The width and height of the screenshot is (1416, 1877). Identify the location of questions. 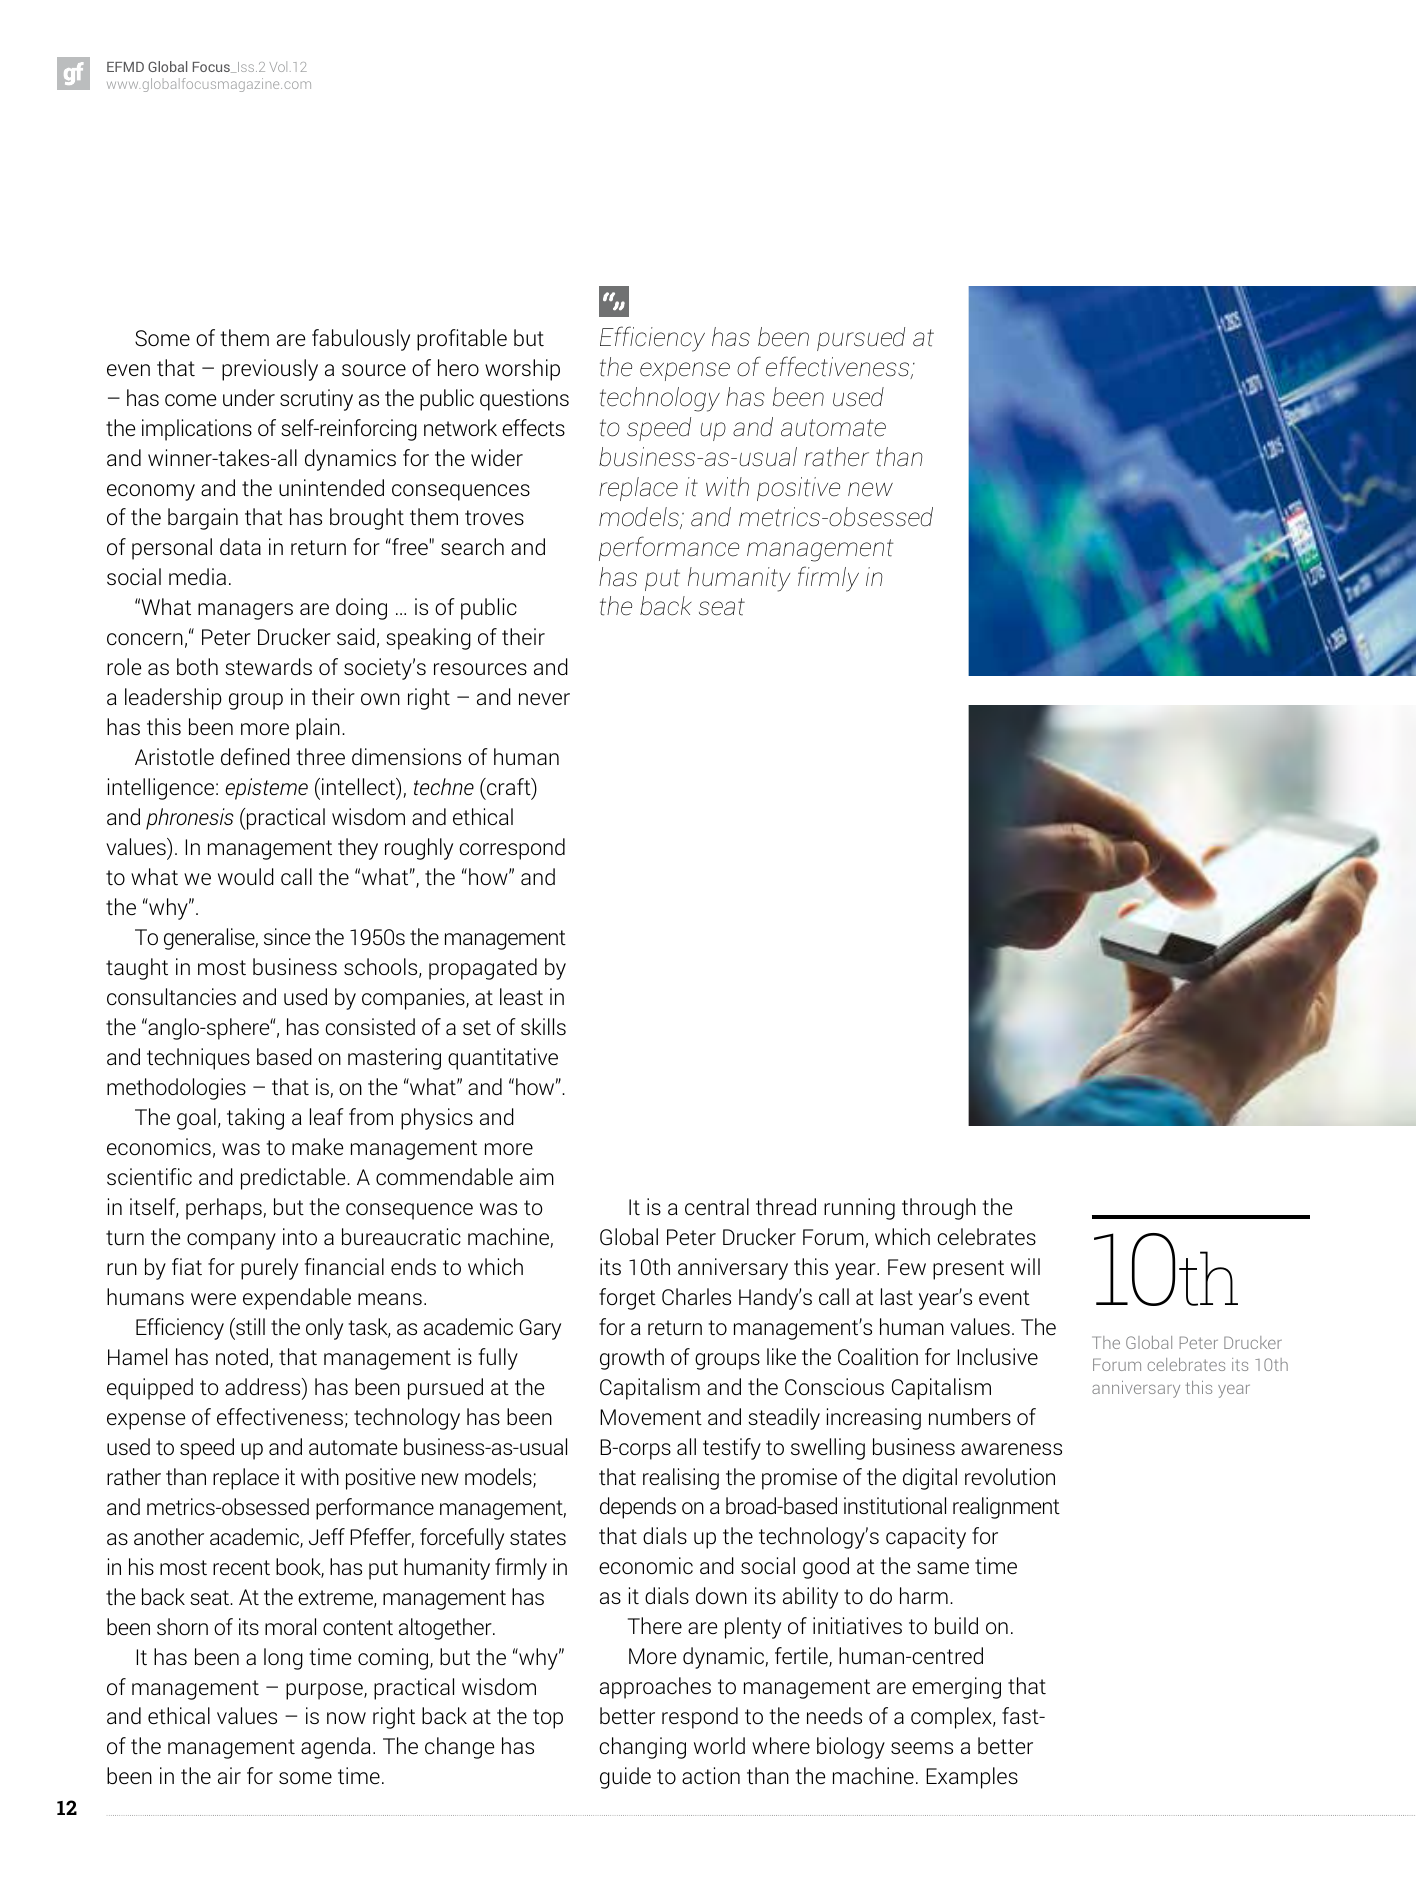
(524, 400).
